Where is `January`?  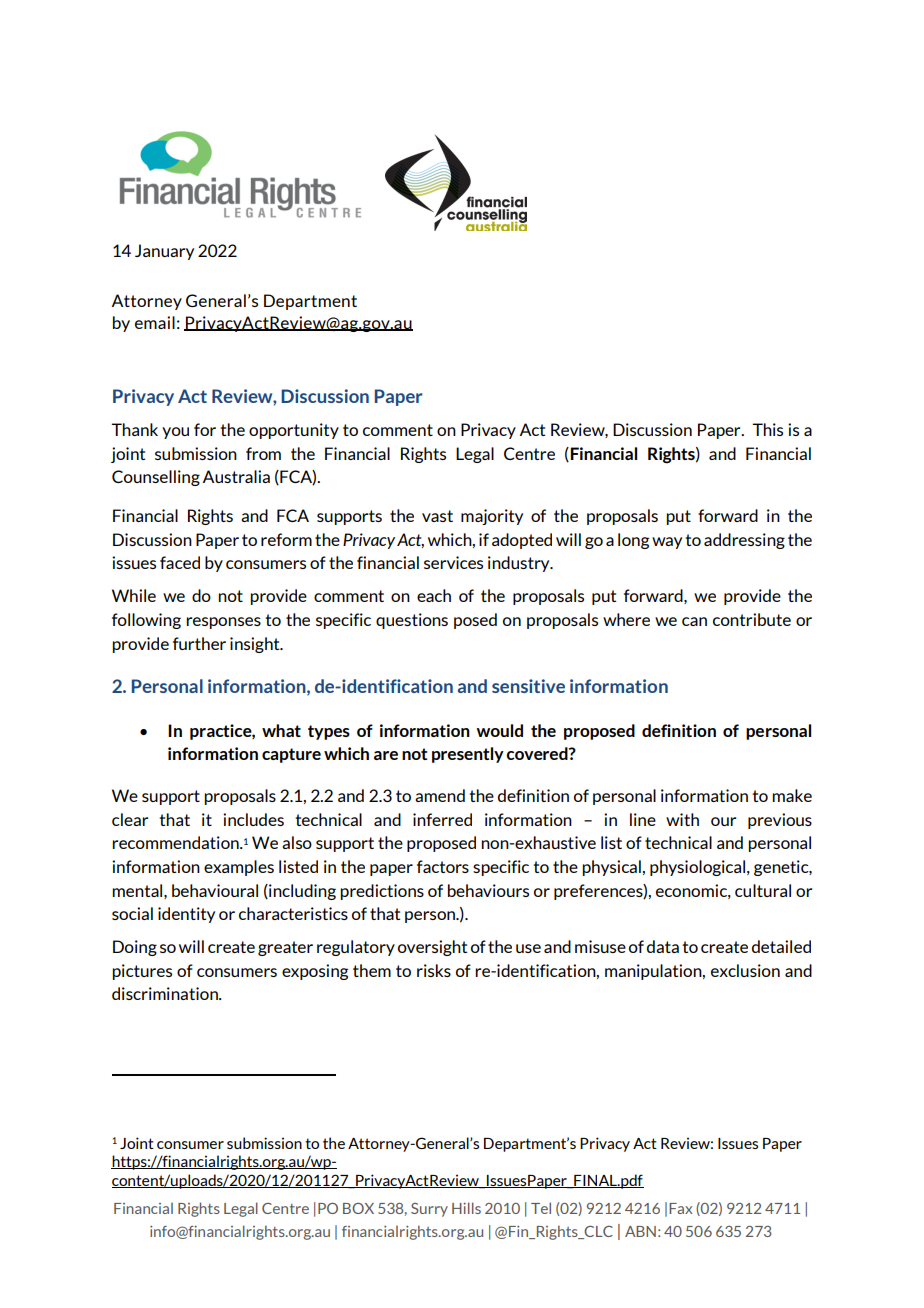 January is located at coordinates (164, 252).
